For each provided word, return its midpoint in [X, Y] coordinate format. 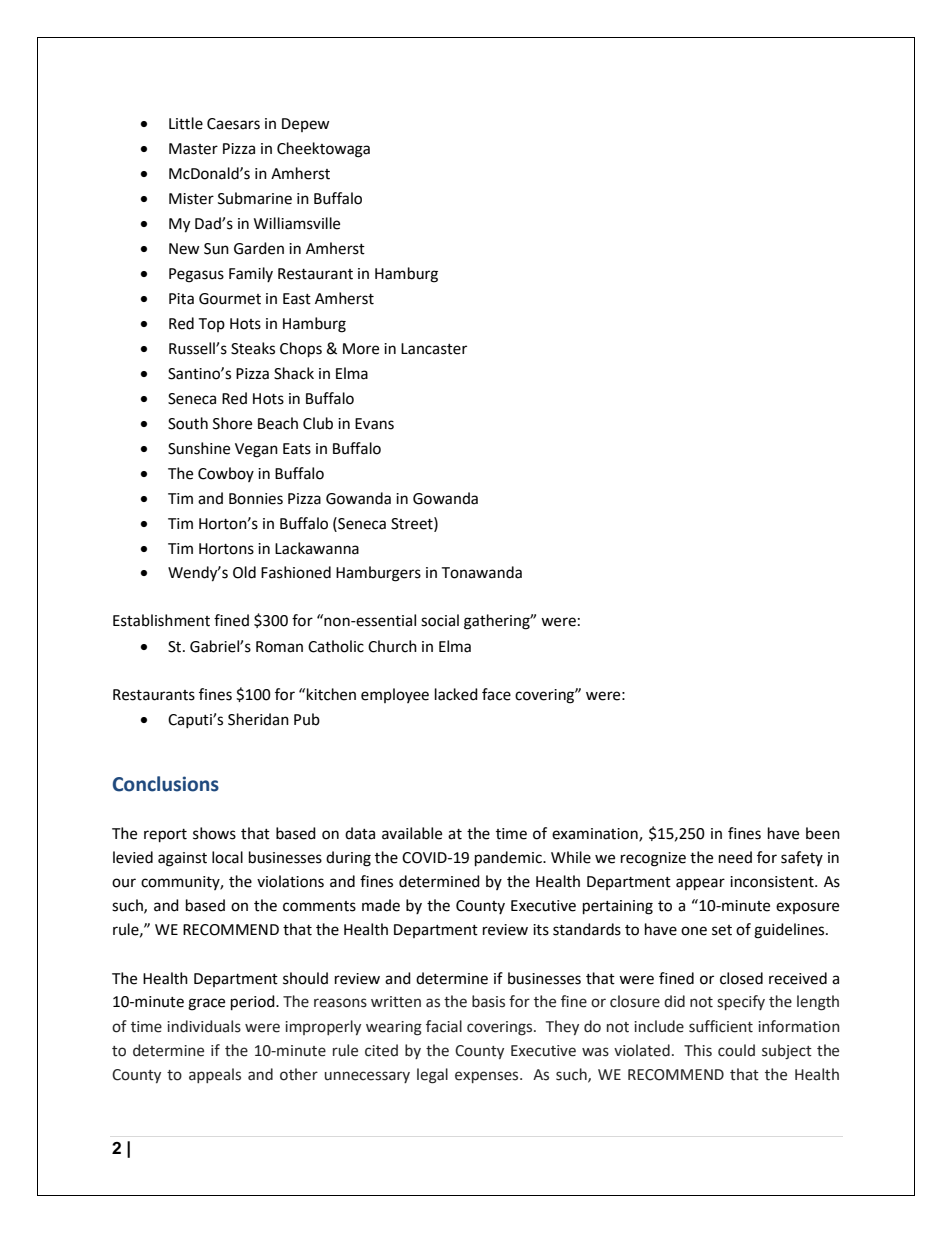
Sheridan [258, 719]
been [823, 833]
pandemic [509, 859]
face [496, 694]
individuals [204, 1026]
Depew [306, 125]
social [440, 620]
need [735, 857]
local [227, 857]
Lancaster [434, 349]
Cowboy [226, 474]
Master [193, 149]
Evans [374, 424]
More [361, 349]
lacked [456, 694]
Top [211, 325]
